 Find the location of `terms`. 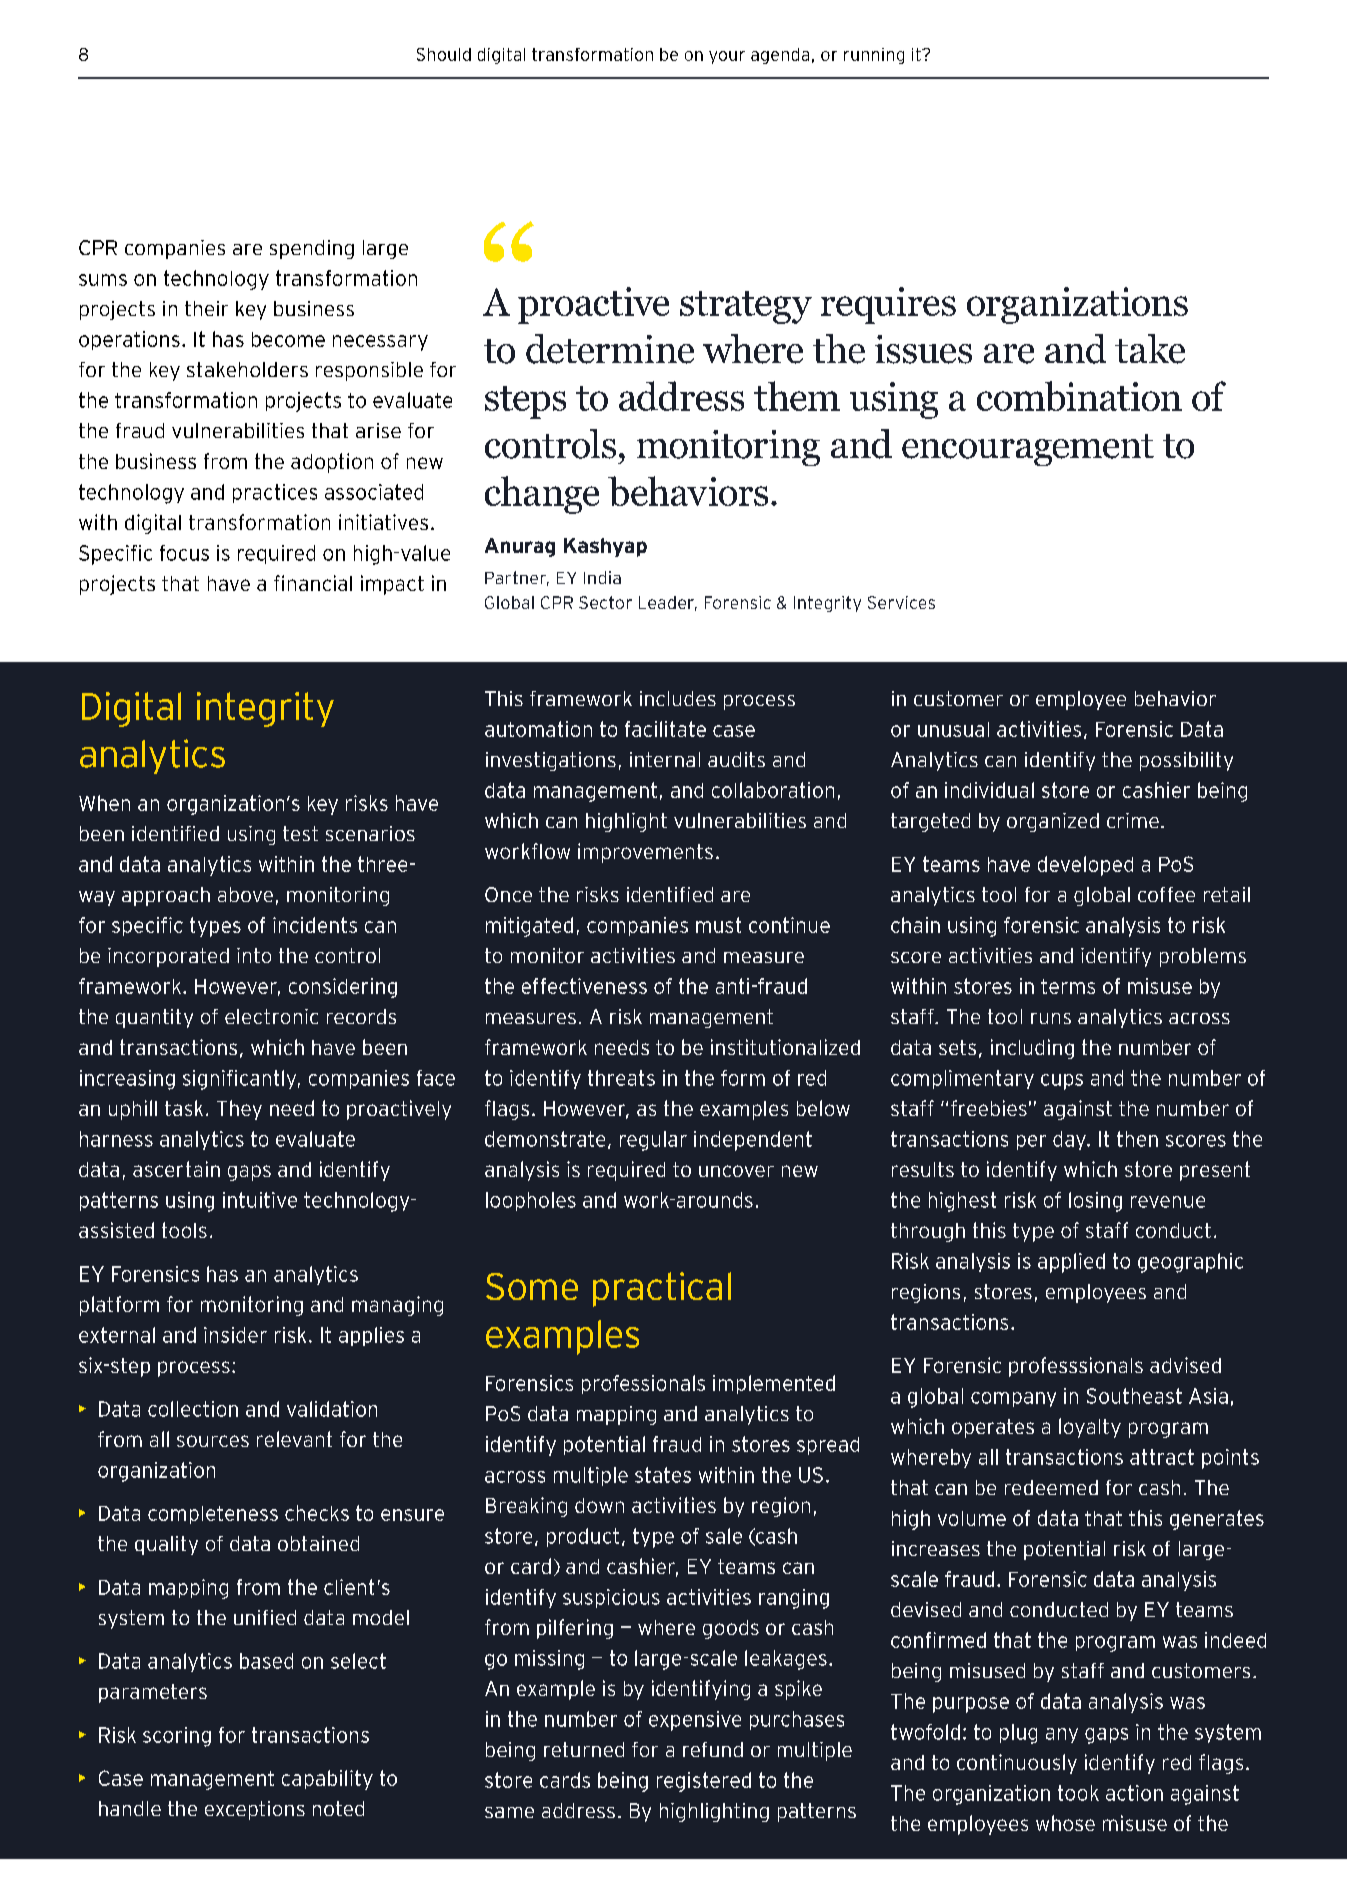

terms is located at coordinates (1068, 986).
